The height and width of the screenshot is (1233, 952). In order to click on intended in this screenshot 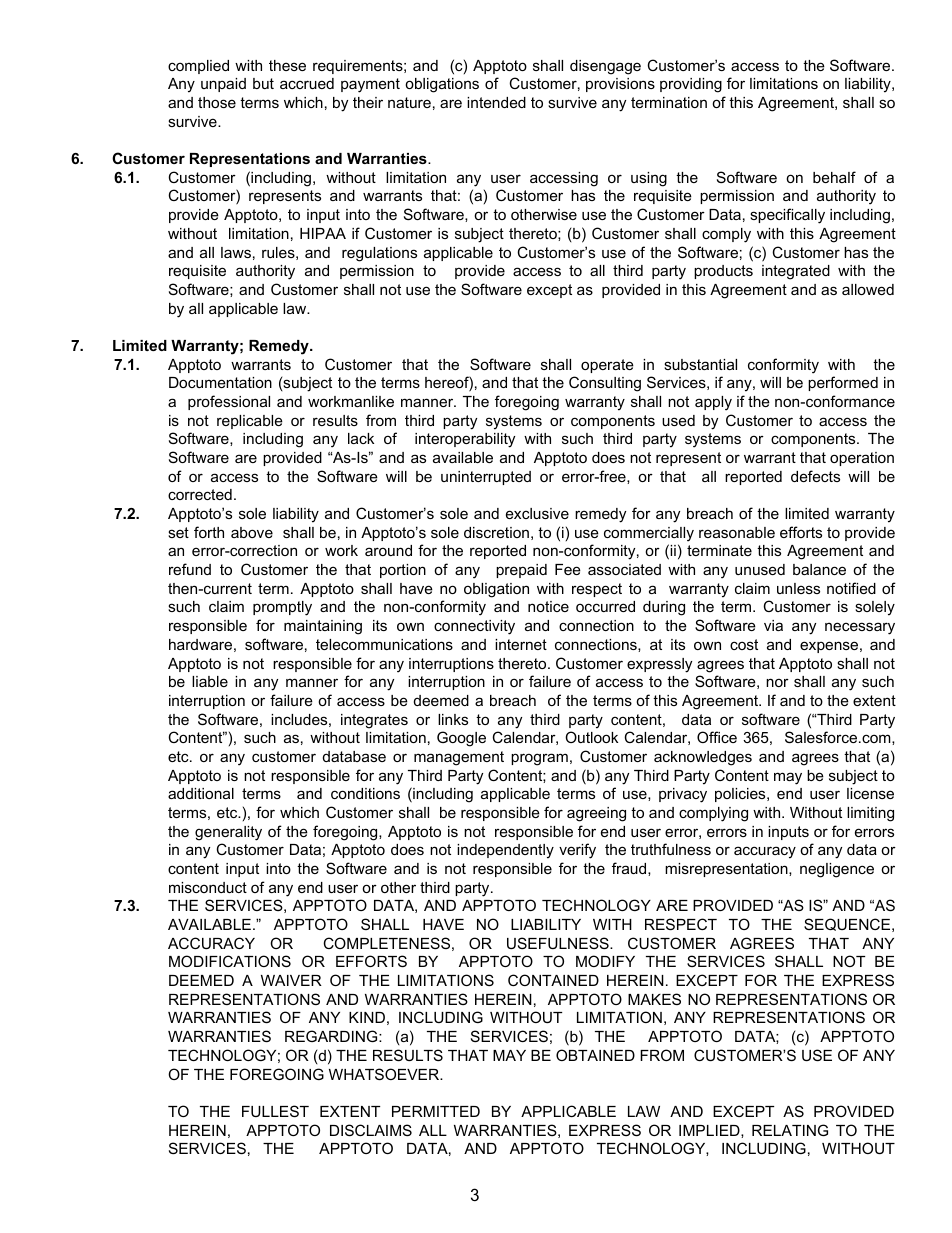, I will do `click(496, 102)`.
